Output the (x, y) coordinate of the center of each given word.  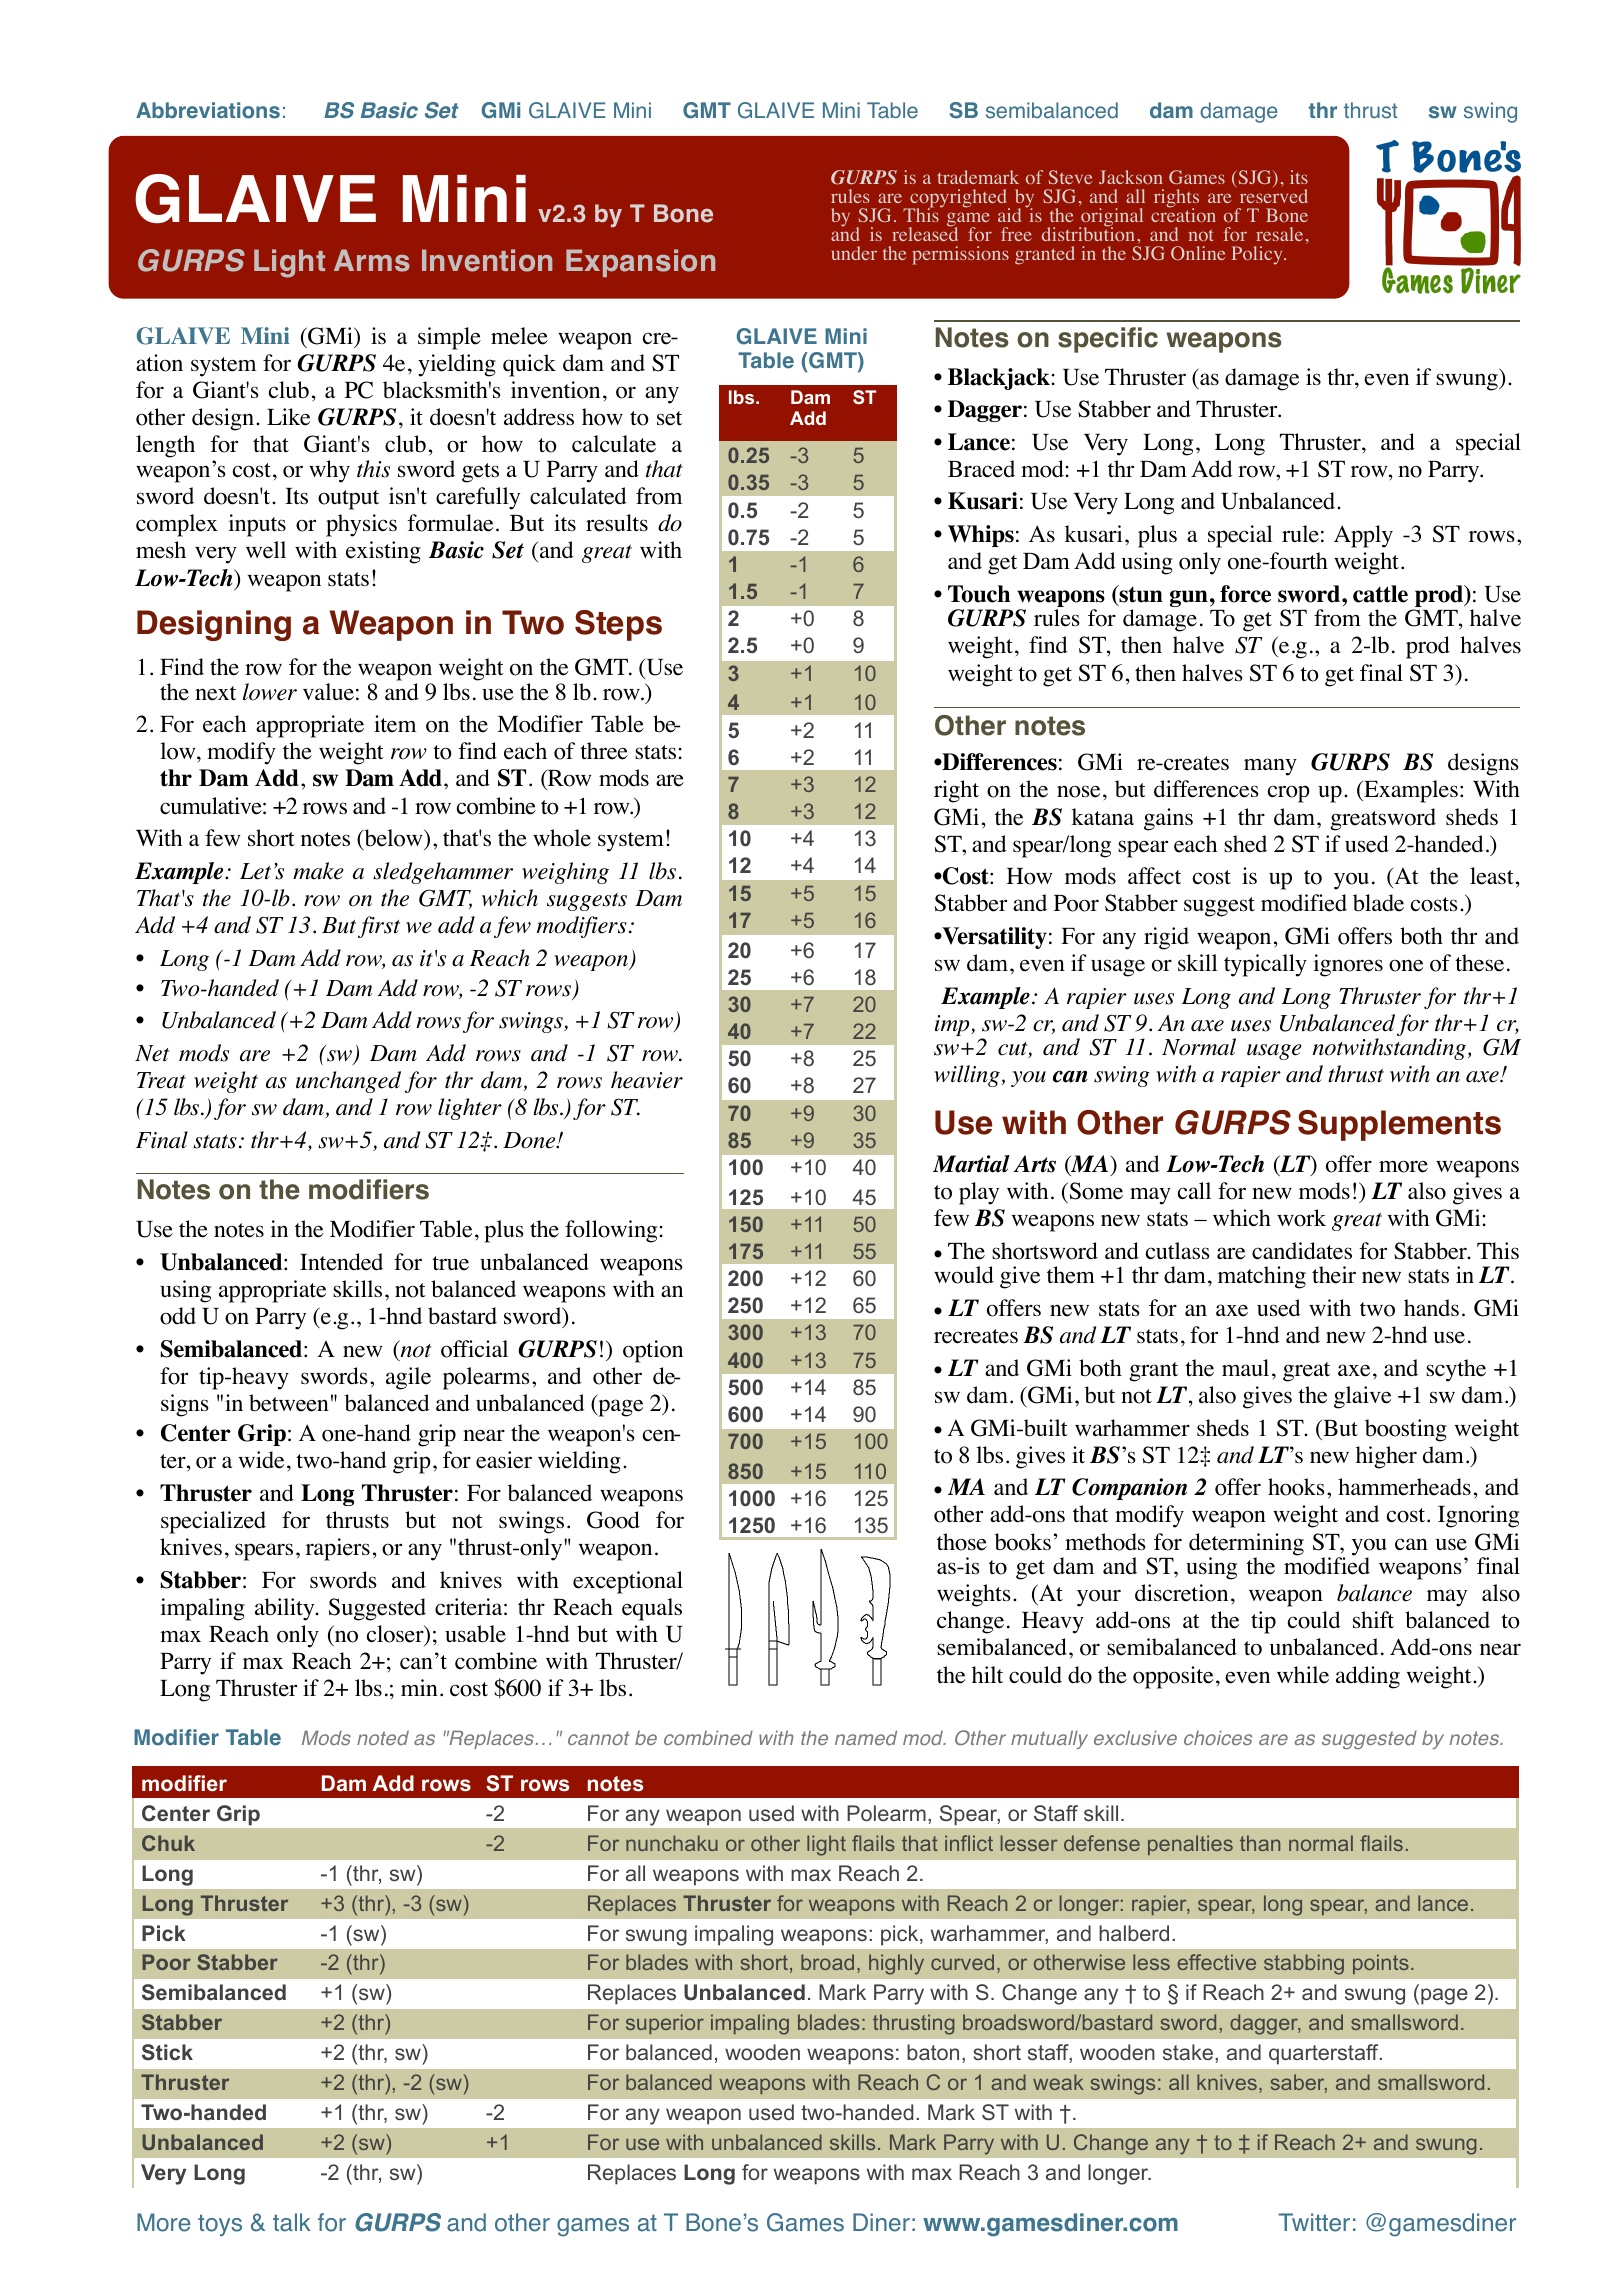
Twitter (1314, 2222)
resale (1279, 234)
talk (291, 2222)
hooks (1296, 1487)
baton (933, 2052)
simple (449, 338)
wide (261, 1460)
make (318, 871)
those (962, 1542)
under (854, 253)
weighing (565, 873)
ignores (1348, 965)
